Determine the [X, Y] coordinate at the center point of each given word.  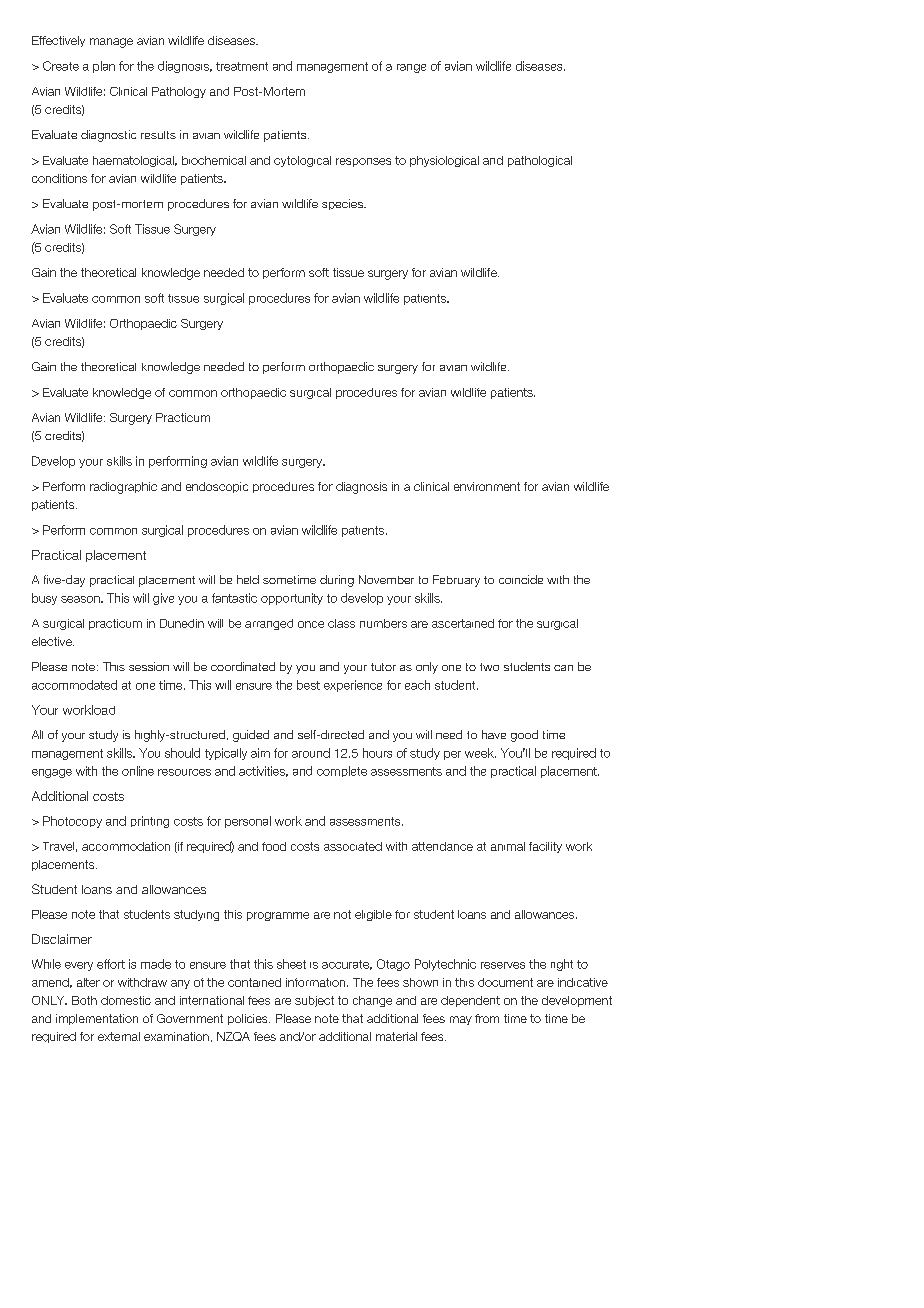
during [337, 581]
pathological [540, 161]
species [343, 204]
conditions [59, 178]
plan [104, 67]
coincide [521, 579]
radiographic [123, 488]
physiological [444, 161]
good [524, 736]
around [311, 753]
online [138, 771]
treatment [242, 66]
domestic [126, 1000]
